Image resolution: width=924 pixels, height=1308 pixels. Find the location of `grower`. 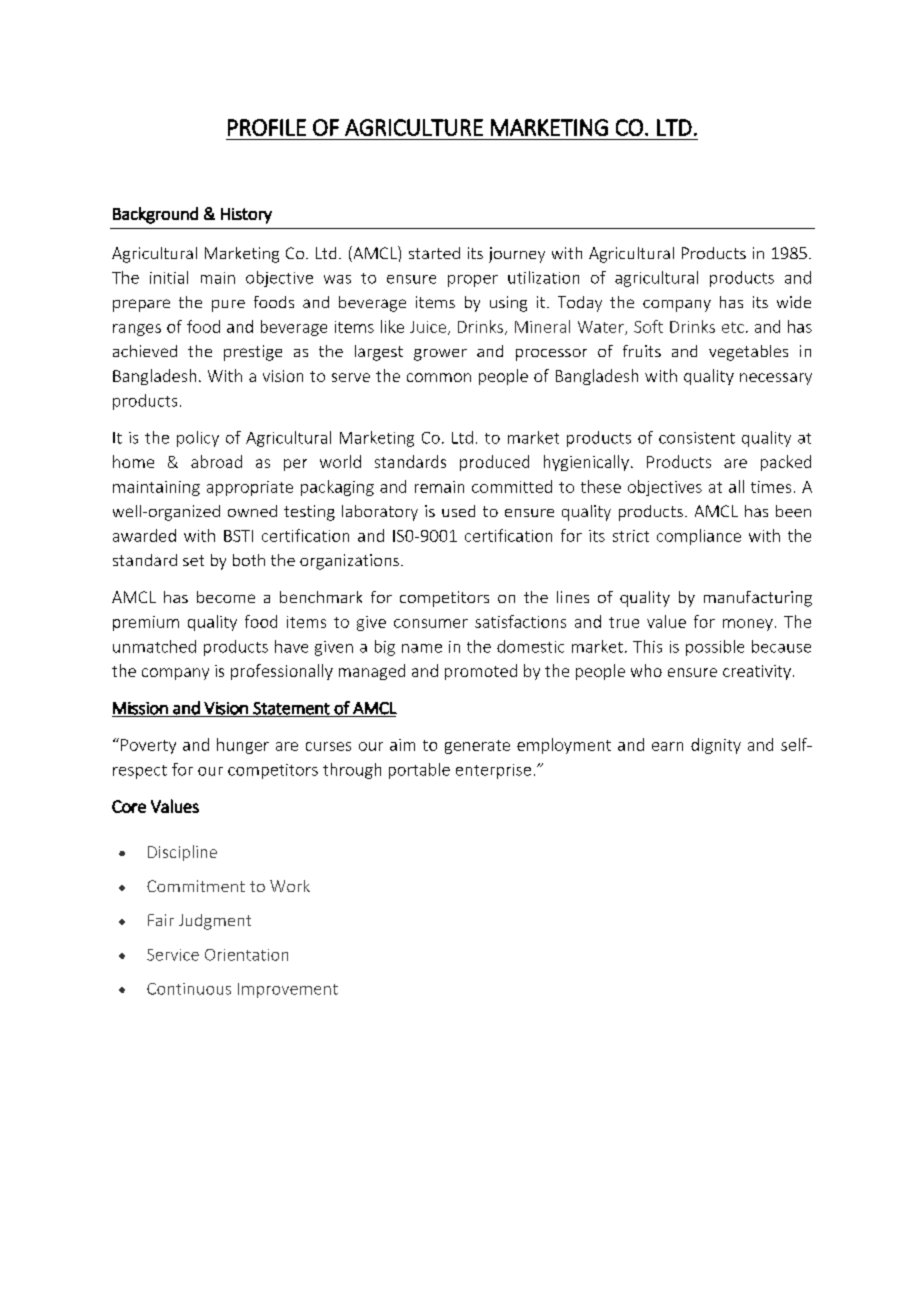

grower is located at coordinates (440, 355).
